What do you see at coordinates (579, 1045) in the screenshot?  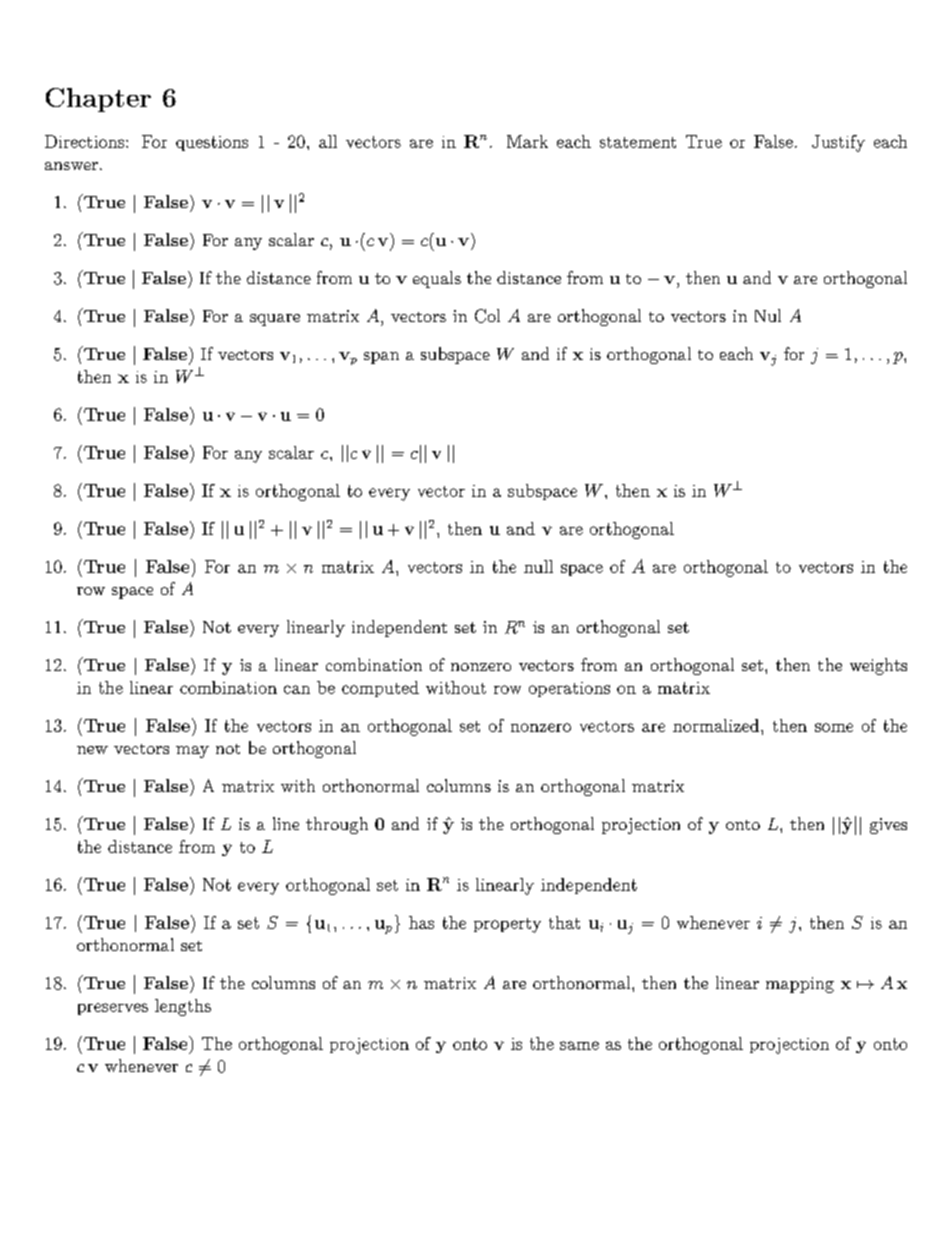 I see `same` at bounding box center [579, 1045].
